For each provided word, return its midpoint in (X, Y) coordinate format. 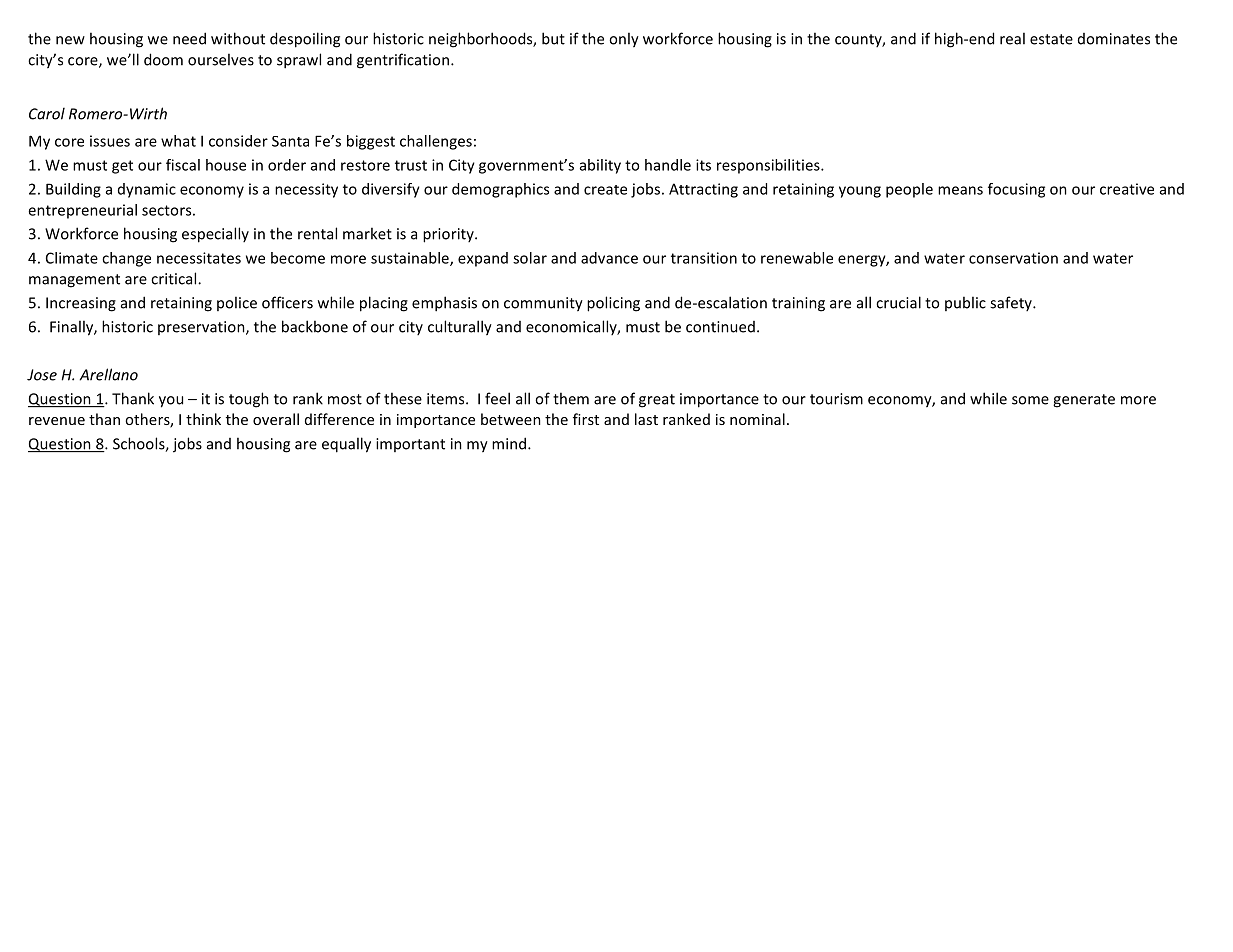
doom (163, 59)
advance (609, 258)
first (586, 419)
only (624, 40)
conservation (1013, 258)
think (203, 419)
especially (215, 235)
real (1012, 38)
